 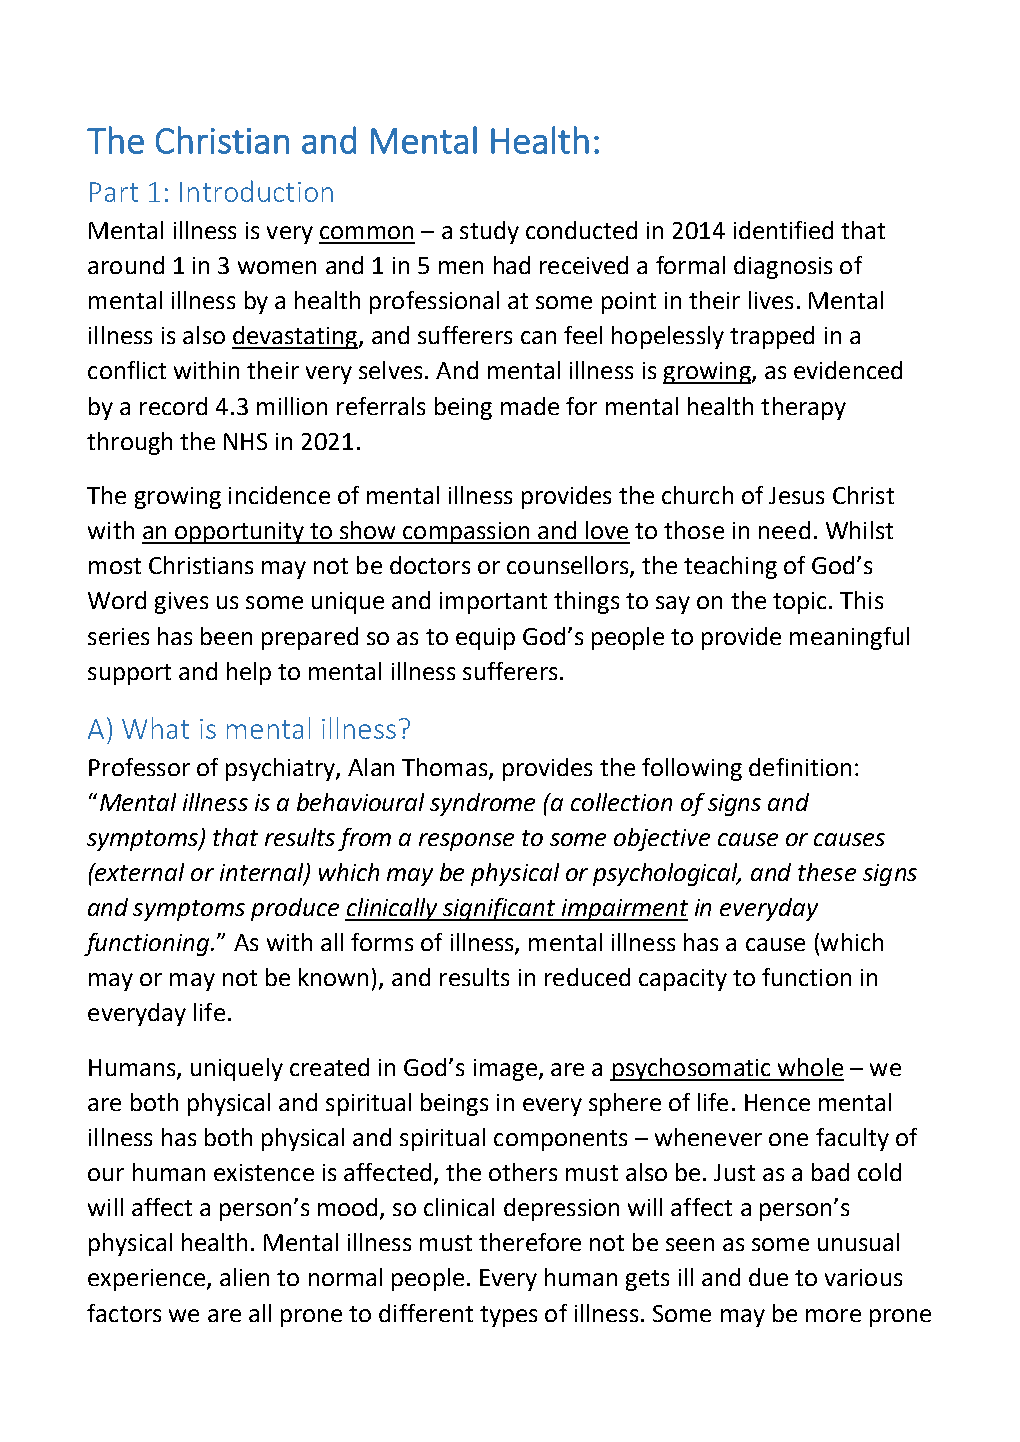 I want to click on important, so click(x=493, y=603).
